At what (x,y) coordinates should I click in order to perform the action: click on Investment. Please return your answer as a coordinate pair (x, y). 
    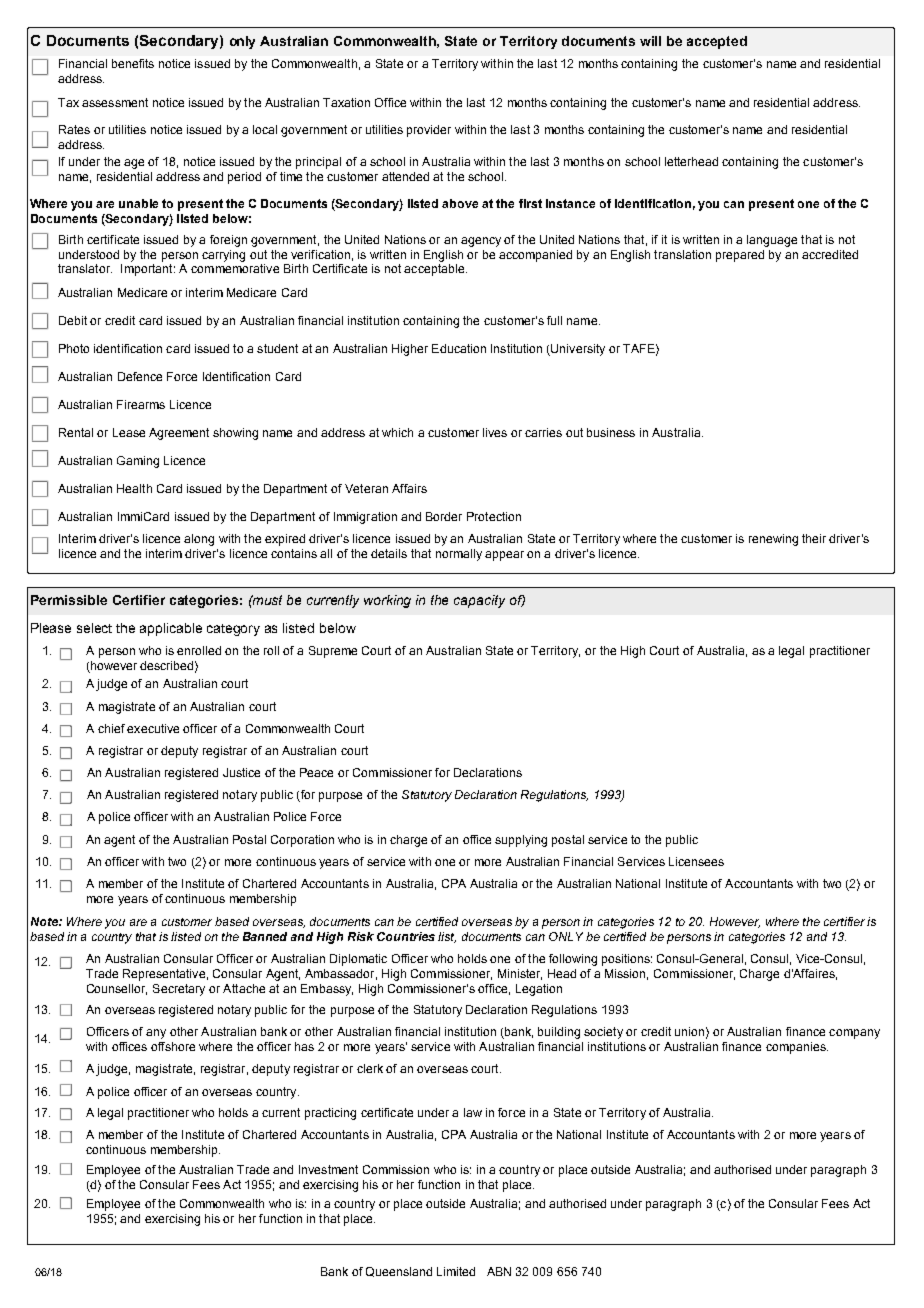
    Looking at the image, I should click on (328, 1169).
